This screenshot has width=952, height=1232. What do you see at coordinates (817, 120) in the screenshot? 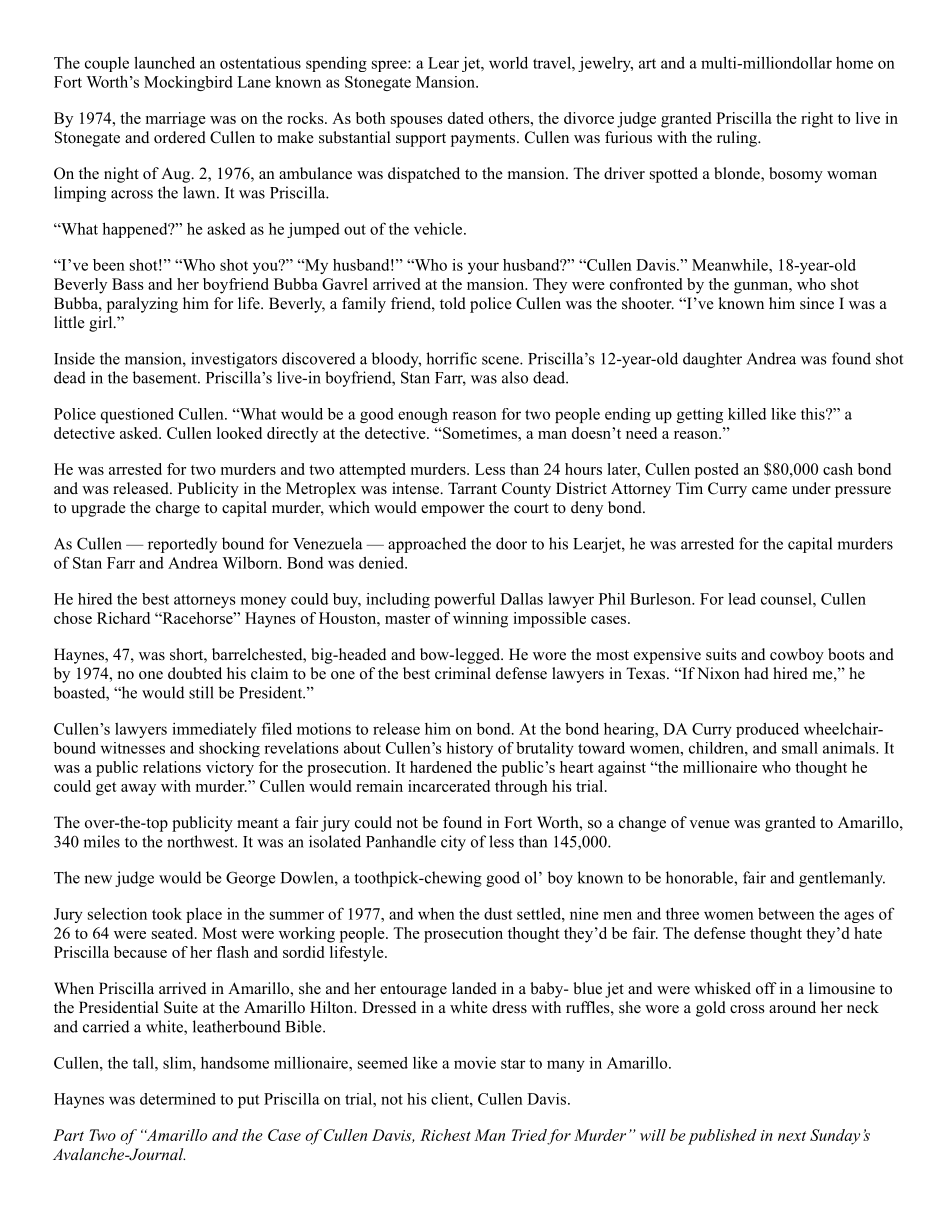
I see `right` at bounding box center [817, 120].
